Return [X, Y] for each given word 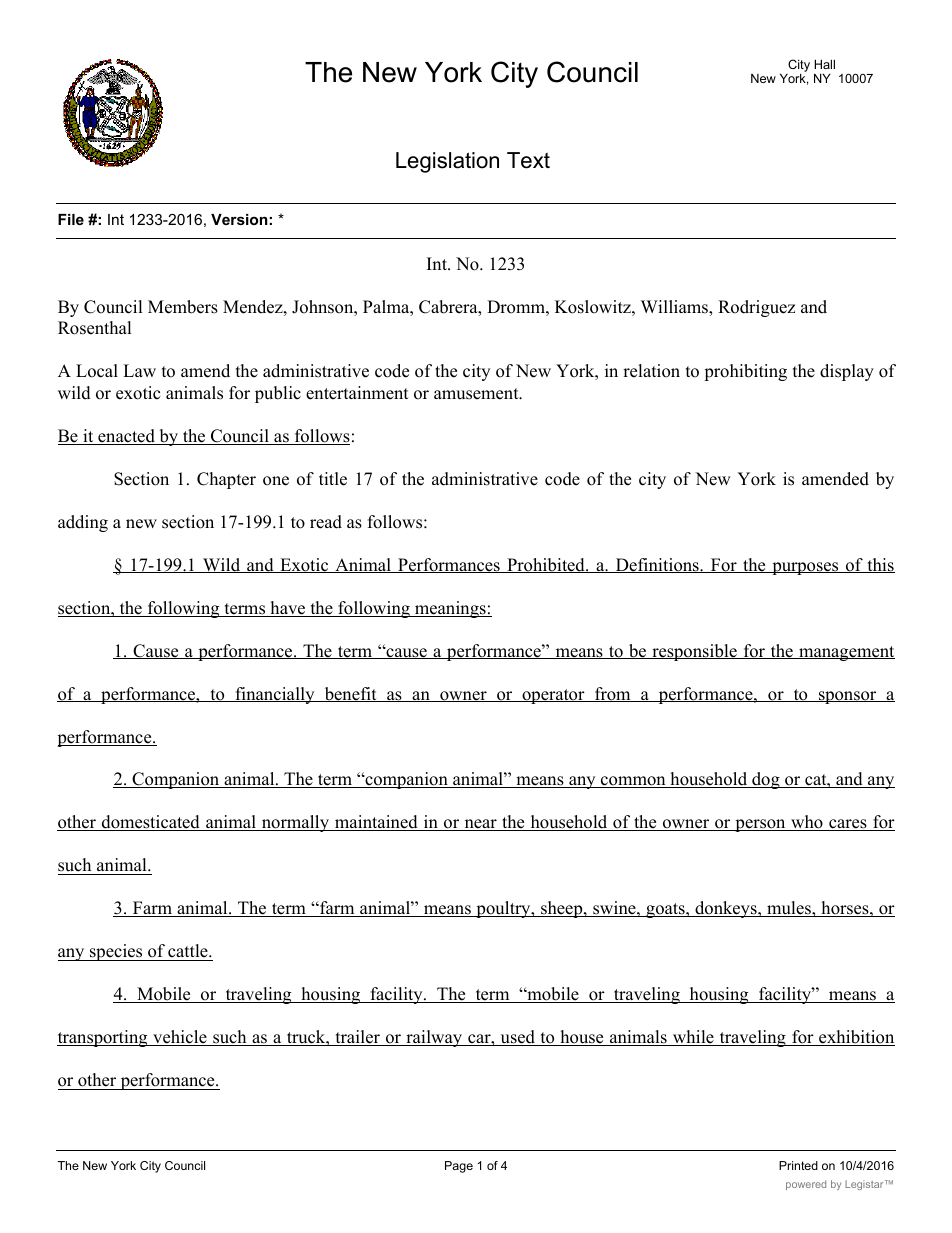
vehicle [180, 1038]
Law [139, 370]
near [480, 825]
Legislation [447, 162]
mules [789, 909]
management [846, 653]
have [288, 609]
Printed [798, 1165]
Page [459, 1167]
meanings [450, 609]
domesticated [151, 823]
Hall [824, 64]
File [71, 219]
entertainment [357, 393]
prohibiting [745, 372]
